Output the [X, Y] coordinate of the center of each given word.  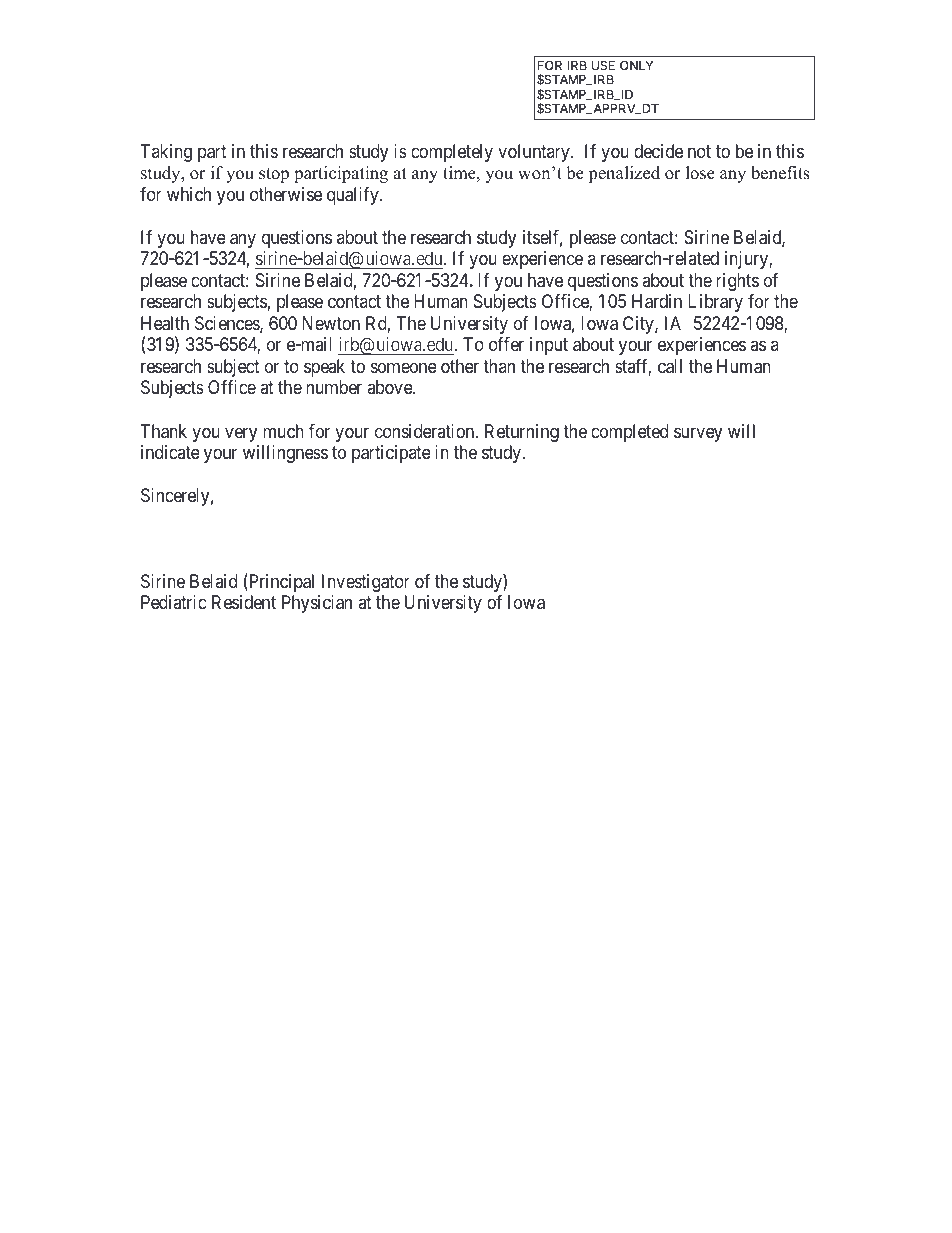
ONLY [636, 65]
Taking [166, 153]
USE [603, 65]
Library [715, 303]
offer [506, 344]
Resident [244, 602]
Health [165, 323]
